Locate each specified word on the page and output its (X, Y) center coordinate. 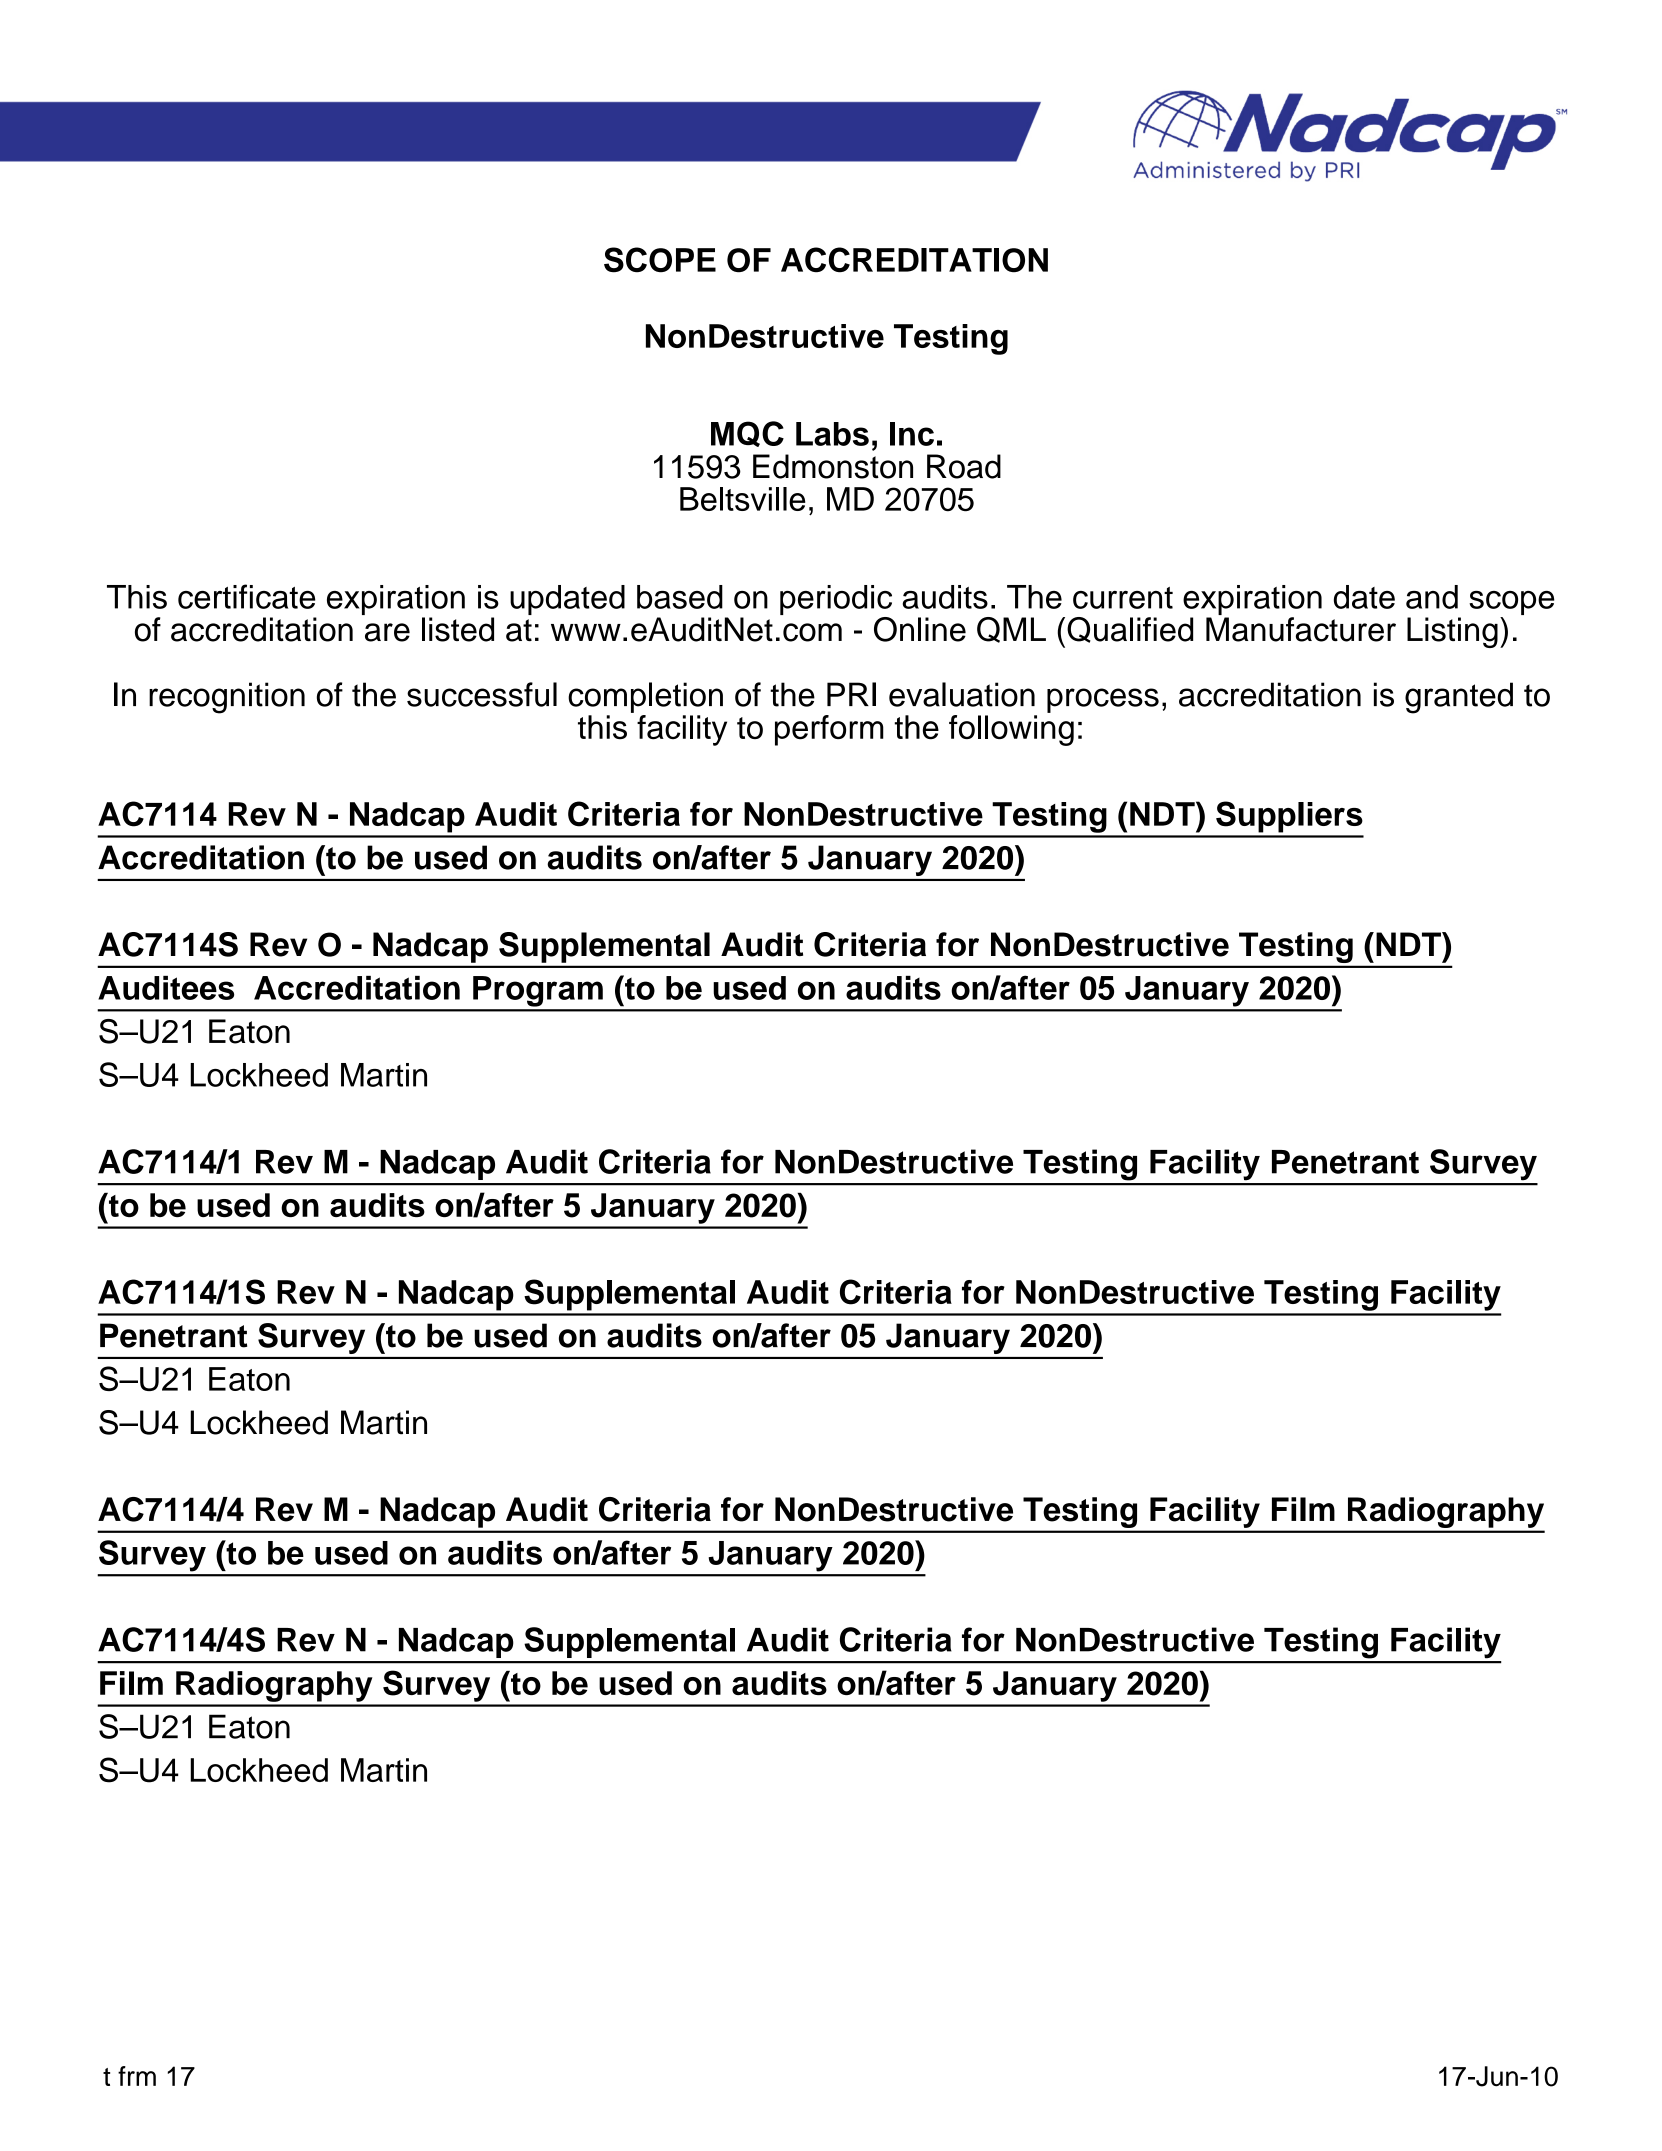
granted (1459, 698)
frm (137, 2076)
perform (829, 730)
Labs (832, 434)
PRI (851, 694)
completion (645, 697)
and (1432, 597)
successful (482, 694)
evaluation (962, 694)
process (1103, 700)
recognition (227, 698)
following (1011, 730)
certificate (246, 596)
